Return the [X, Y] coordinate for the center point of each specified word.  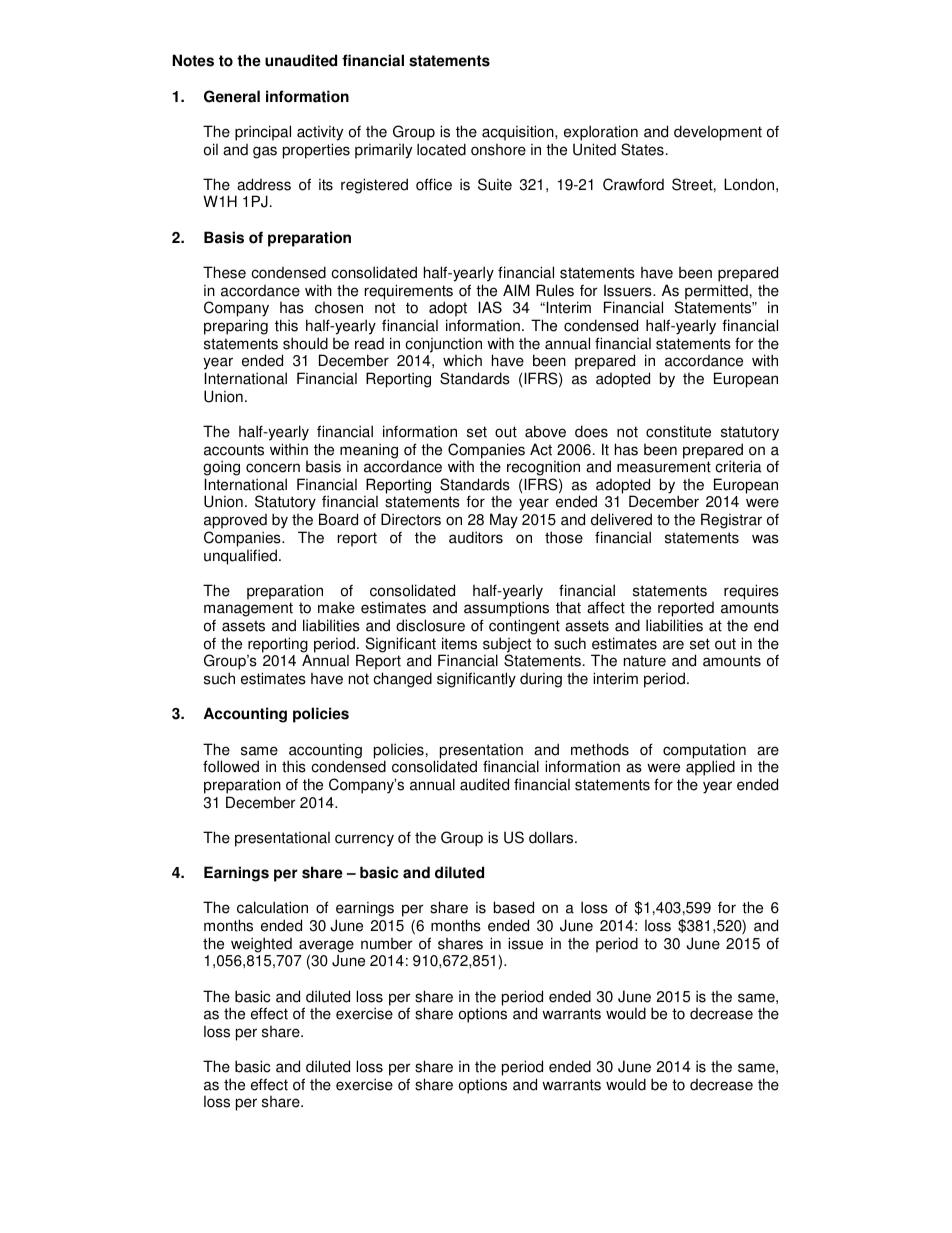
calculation [272, 907]
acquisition [519, 133]
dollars [552, 837]
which [462, 360]
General [232, 96]
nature [645, 661]
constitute [678, 431]
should [305, 343]
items [459, 643]
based [514, 907]
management [248, 611]
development [718, 133]
